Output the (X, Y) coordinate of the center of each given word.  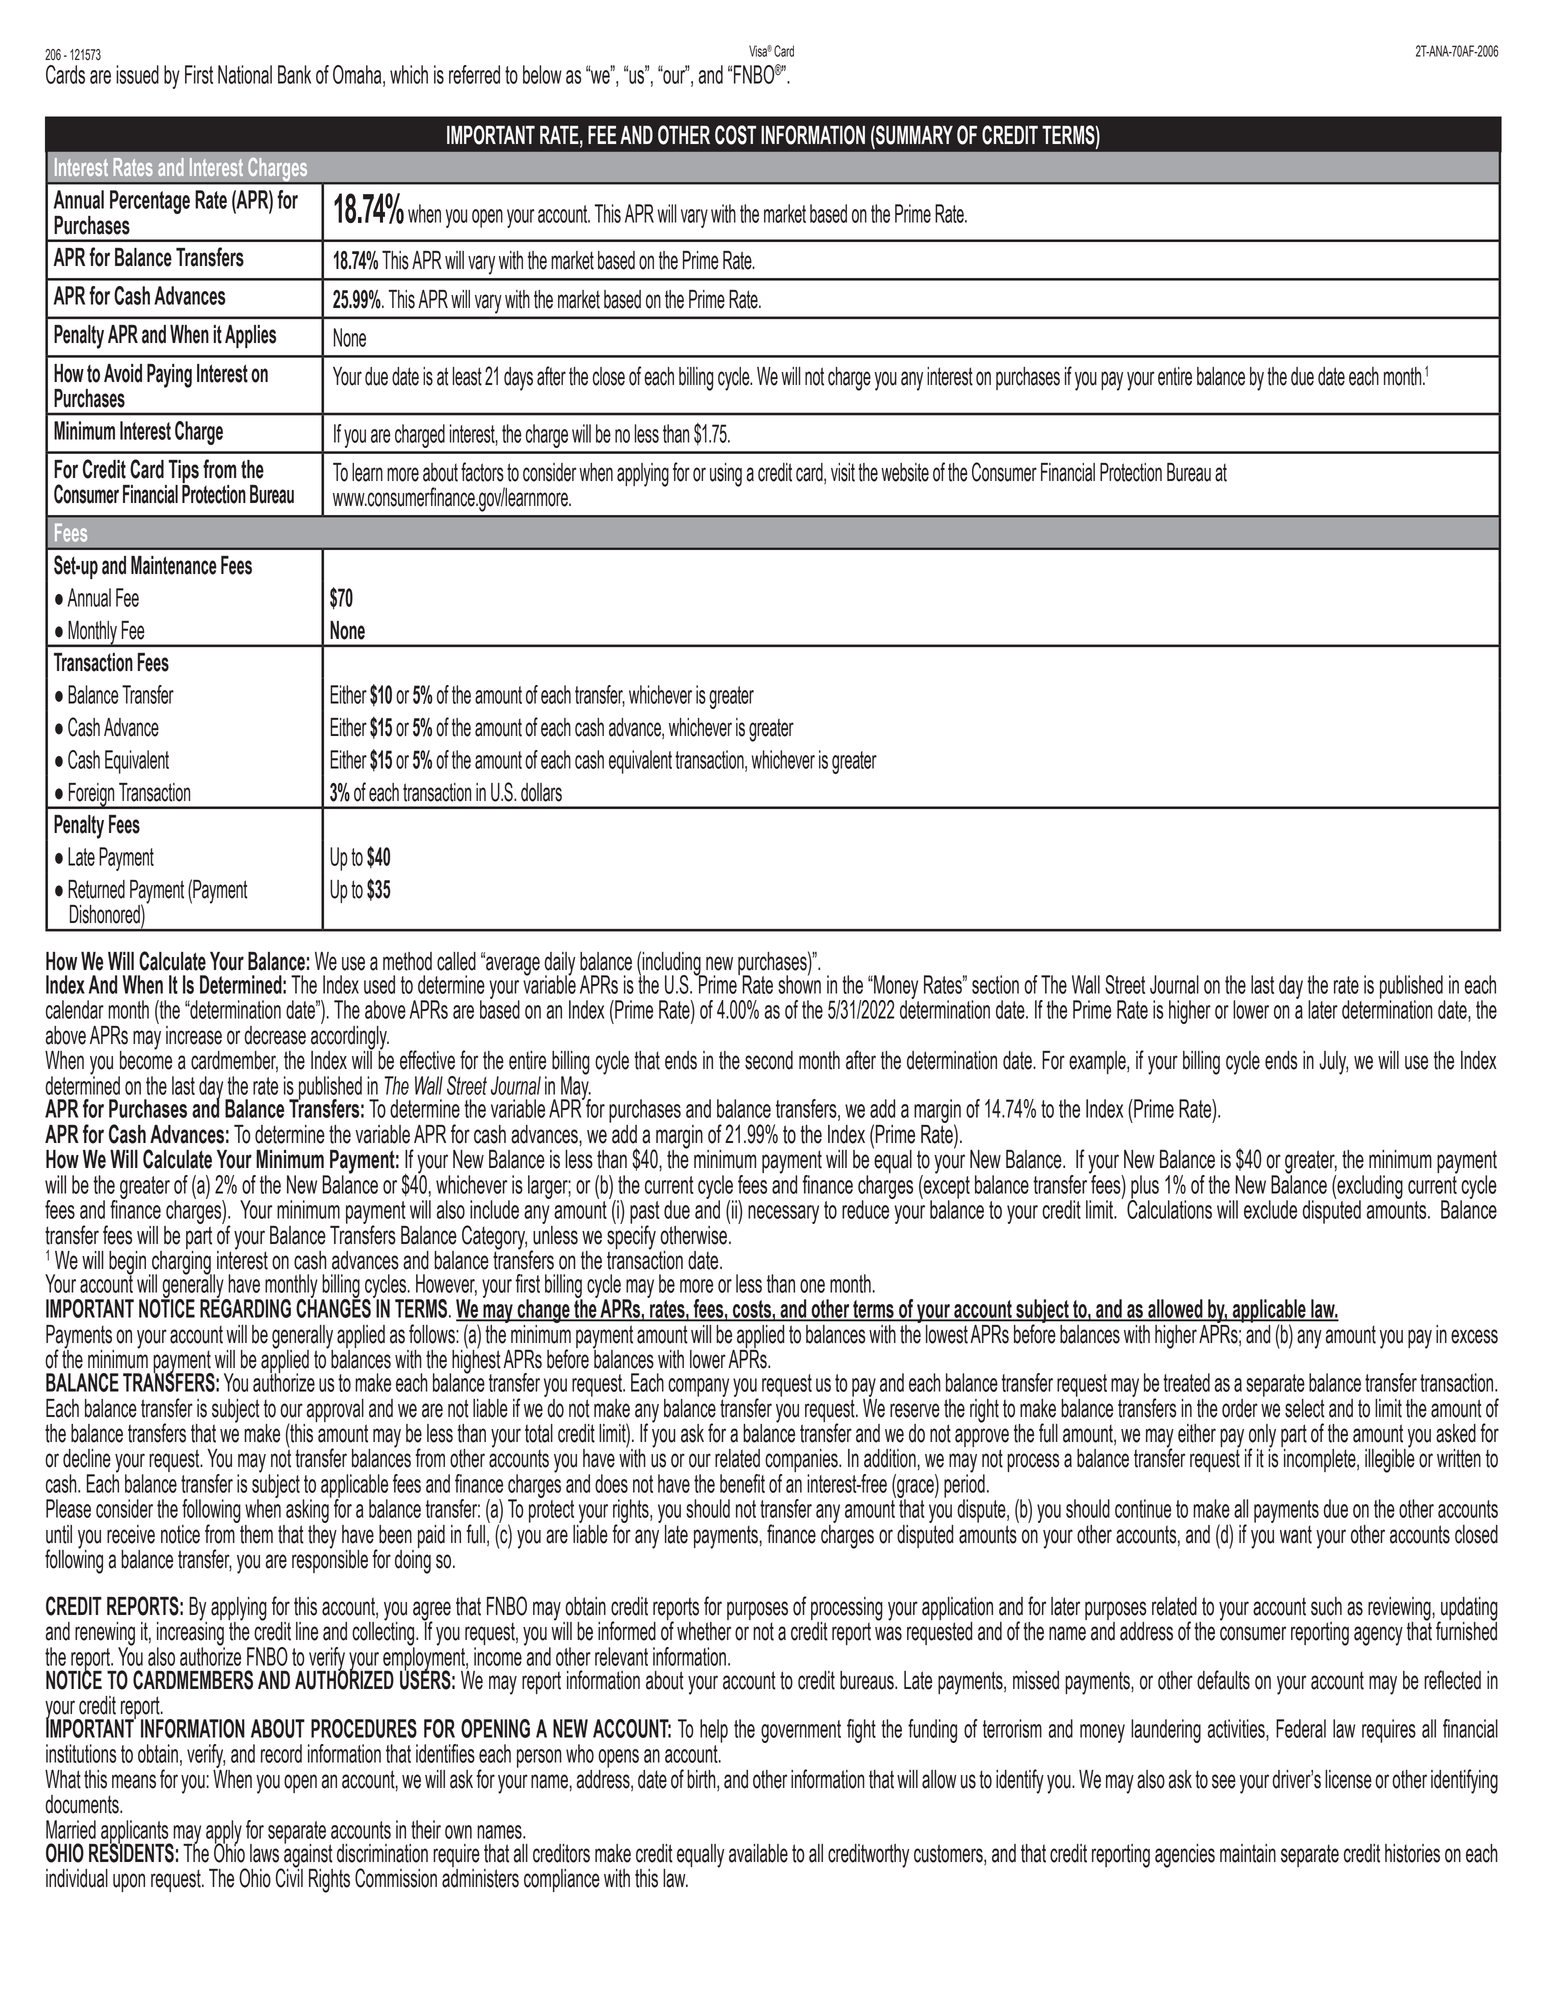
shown (799, 983)
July (1333, 1063)
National (245, 74)
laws (264, 1853)
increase (194, 1035)
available (758, 1853)
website (905, 472)
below (542, 74)
